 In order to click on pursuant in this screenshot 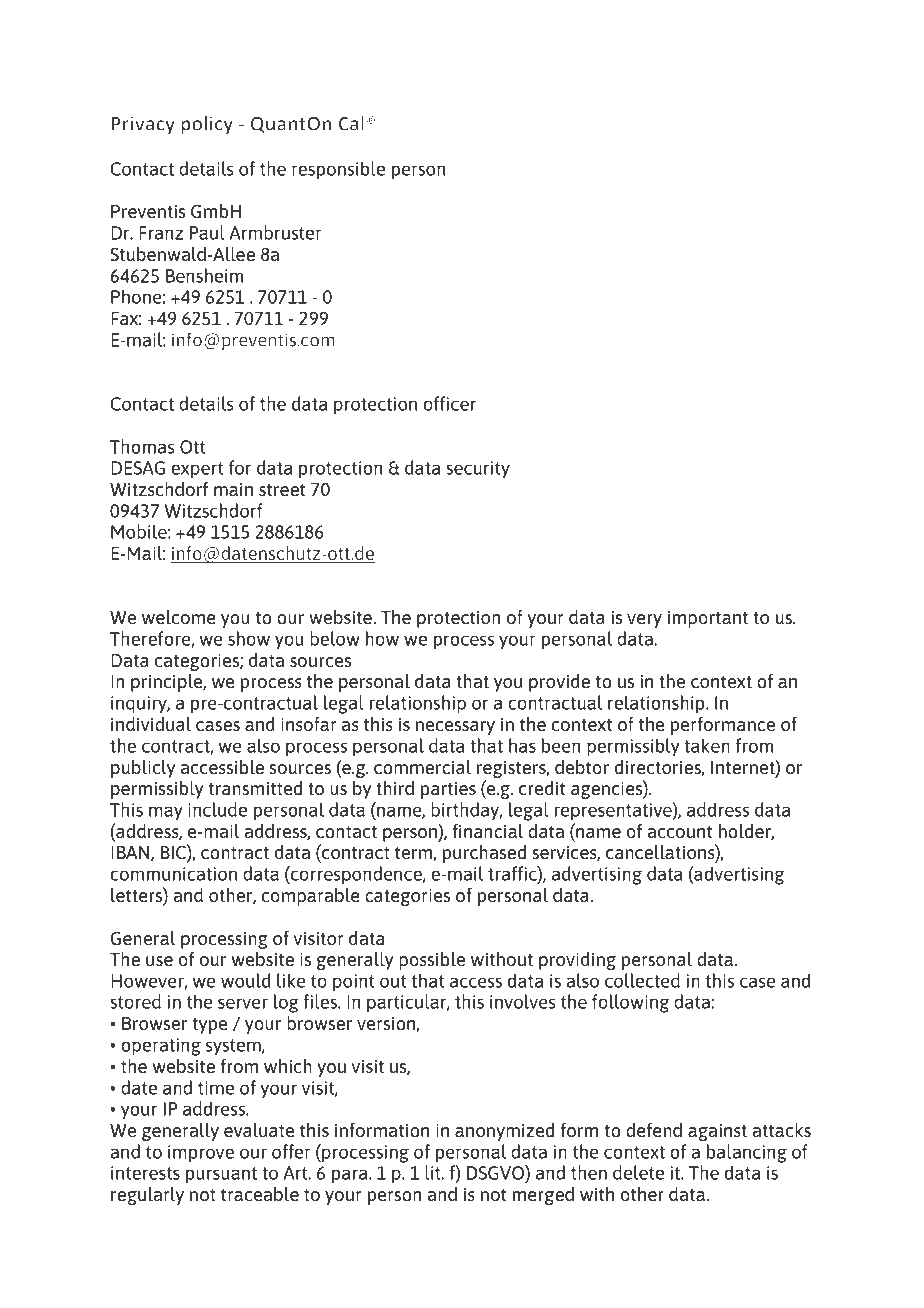, I will do `click(221, 1175)`.
